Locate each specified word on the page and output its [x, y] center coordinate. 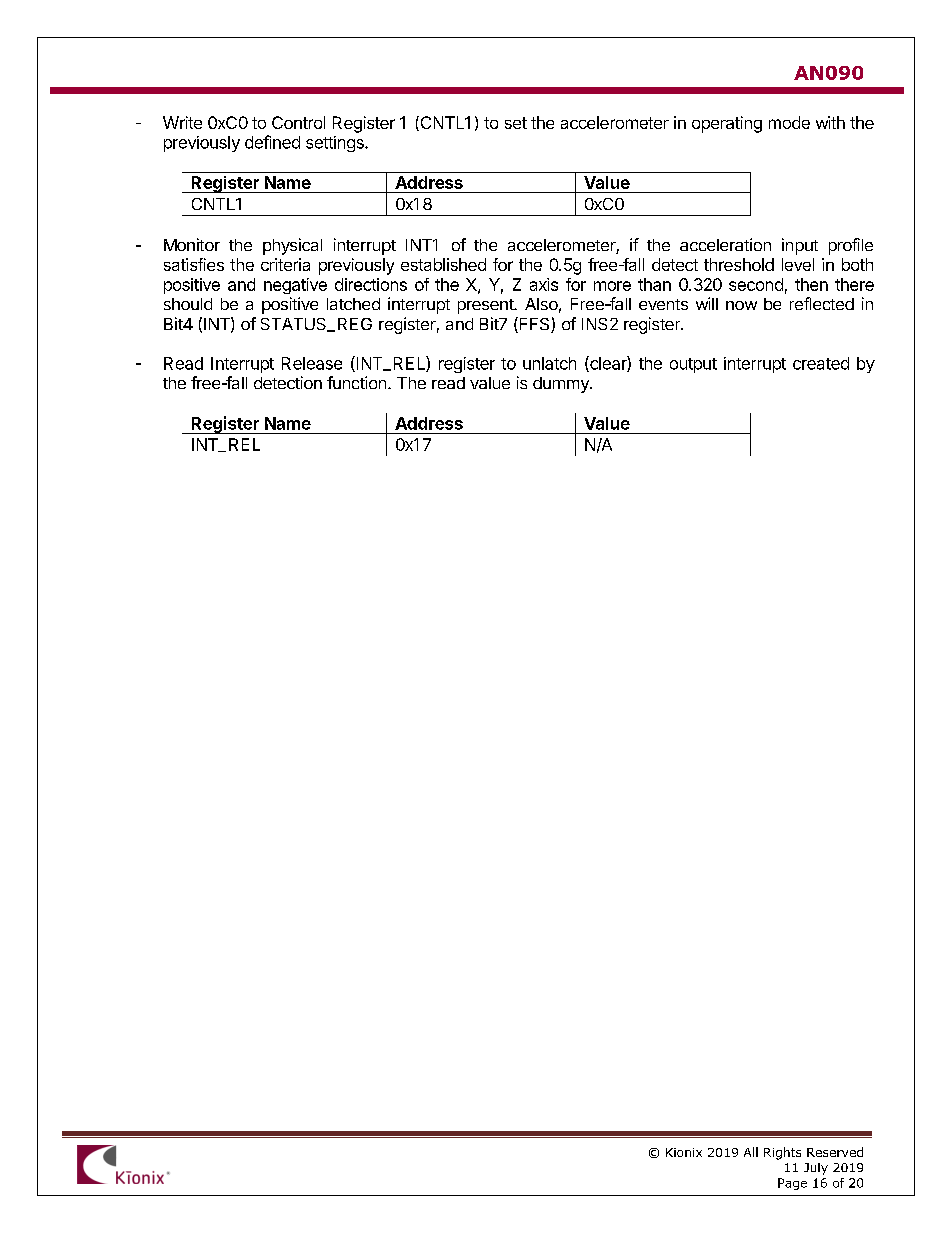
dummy [562, 385]
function [356, 382]
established [443, 264]
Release [312, 363]
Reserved [835, 1152]
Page [792, 1184]
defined [272, 142]
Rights [782, 1153]
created [821, 363]
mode [789, 122]
